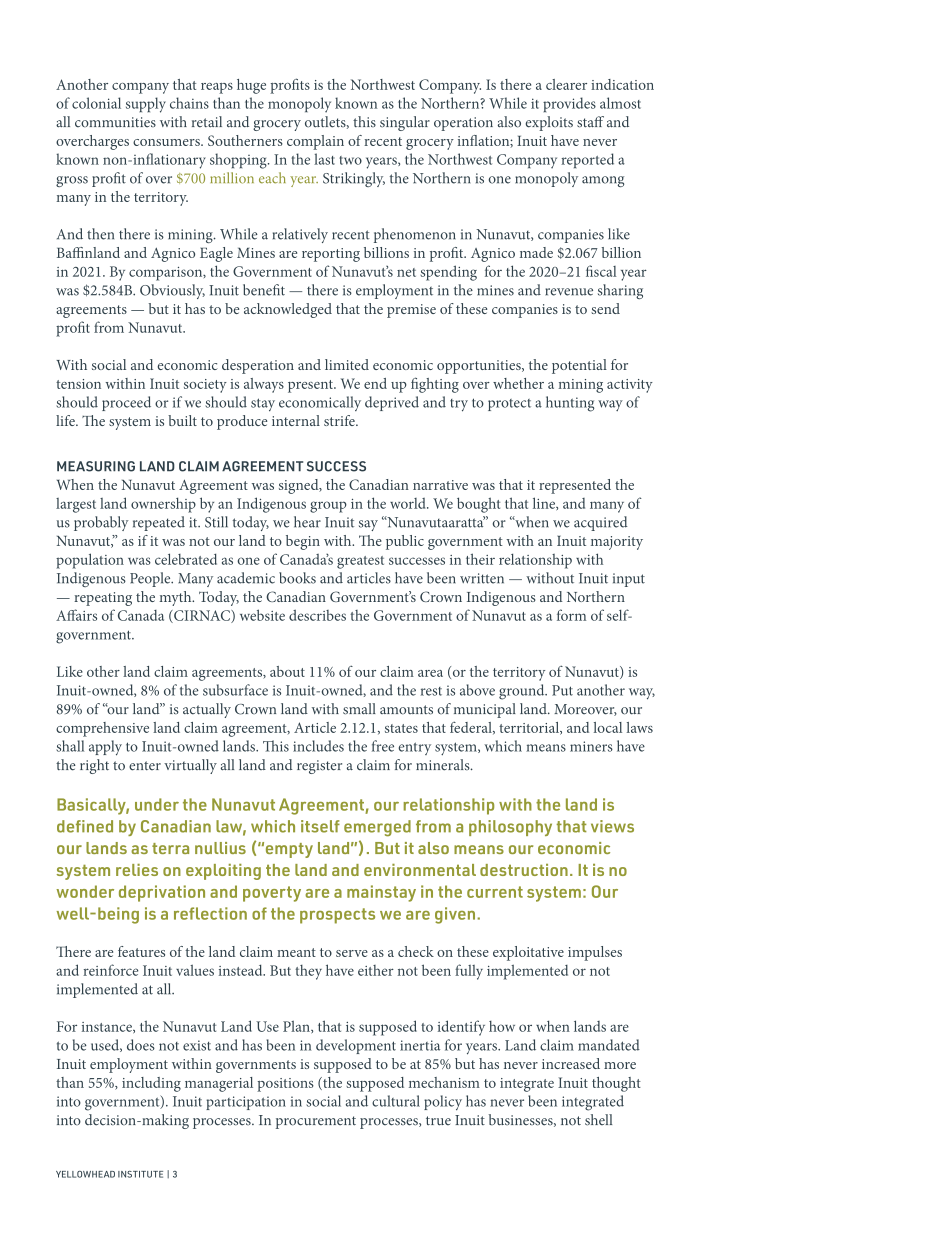 Image resolution: width=952 pixels, height=1233 pixels. What do you see at coordinates (316, 1122) in the screenshot?
I see `procurement` at bounding box center [316, 1122].
